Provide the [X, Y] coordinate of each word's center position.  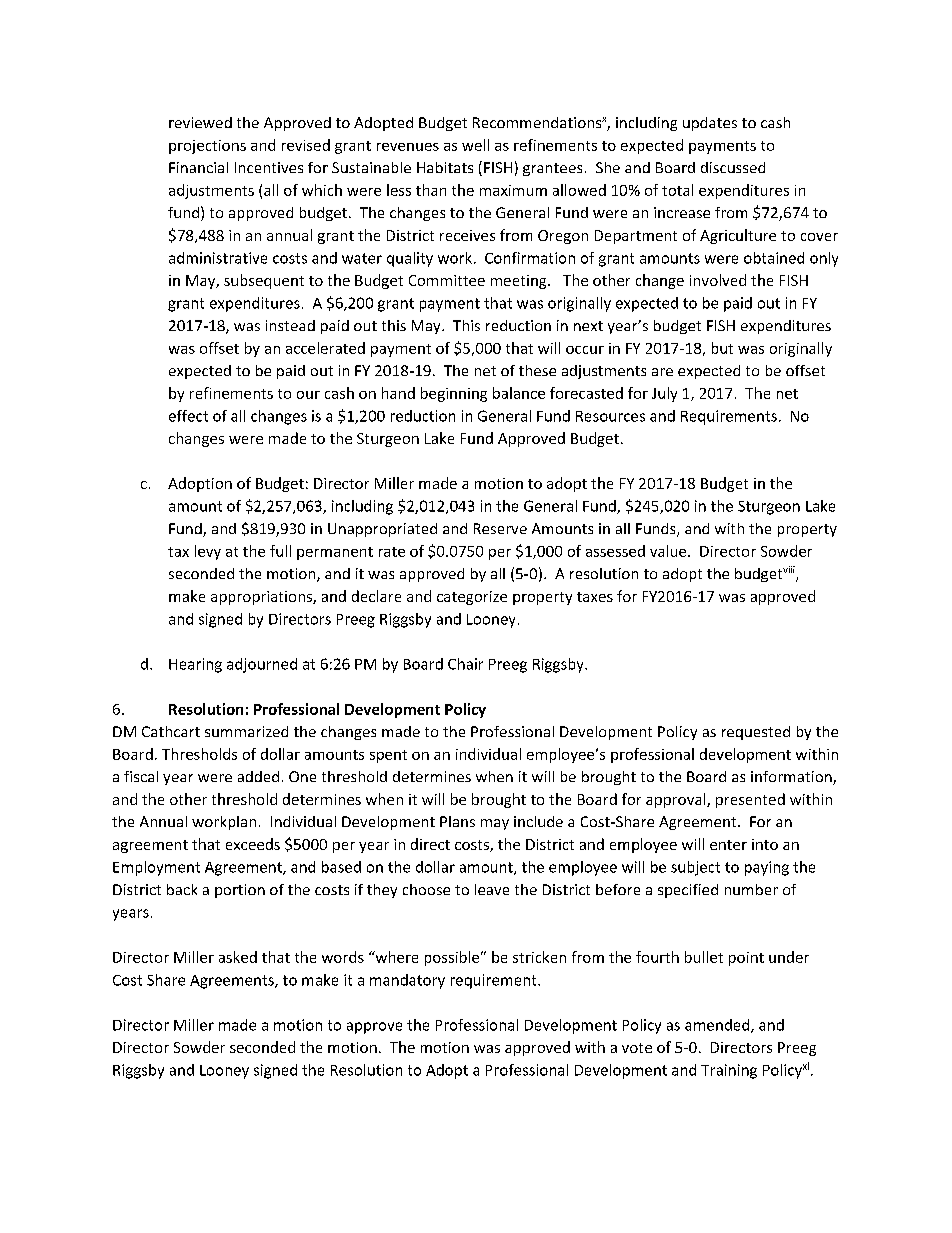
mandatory [407, 981]
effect [188, 416]
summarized [246, 731]
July [664, 394]
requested [756, 733]
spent [388, 756]
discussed [733, 167]
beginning [454, 394]
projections [207, 147]
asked [238, 957]
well [475, 145]
